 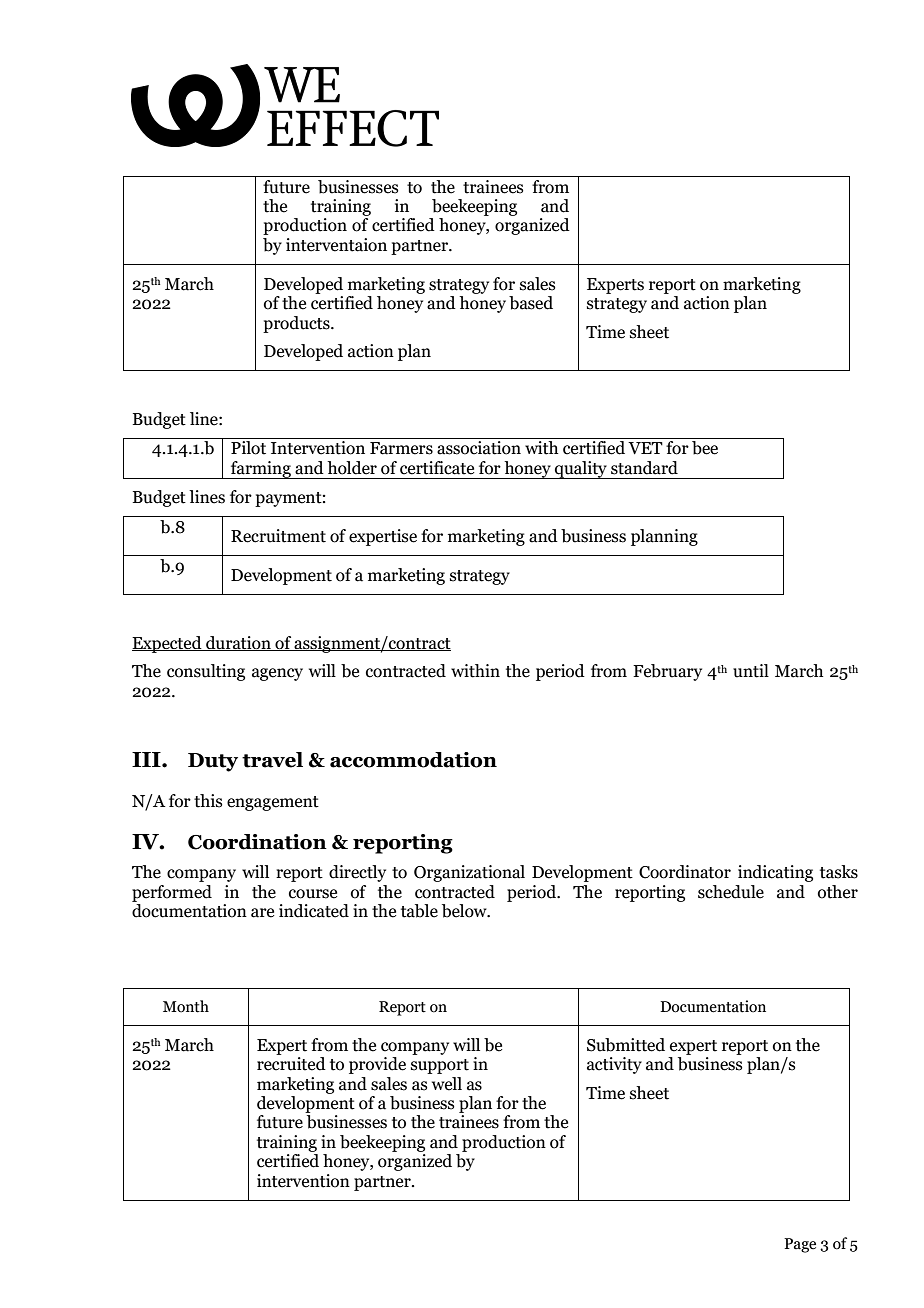 What do you see at coordinates (291, 1064) in the page?
I see `recruited` at bounding box center [291, 1064].
